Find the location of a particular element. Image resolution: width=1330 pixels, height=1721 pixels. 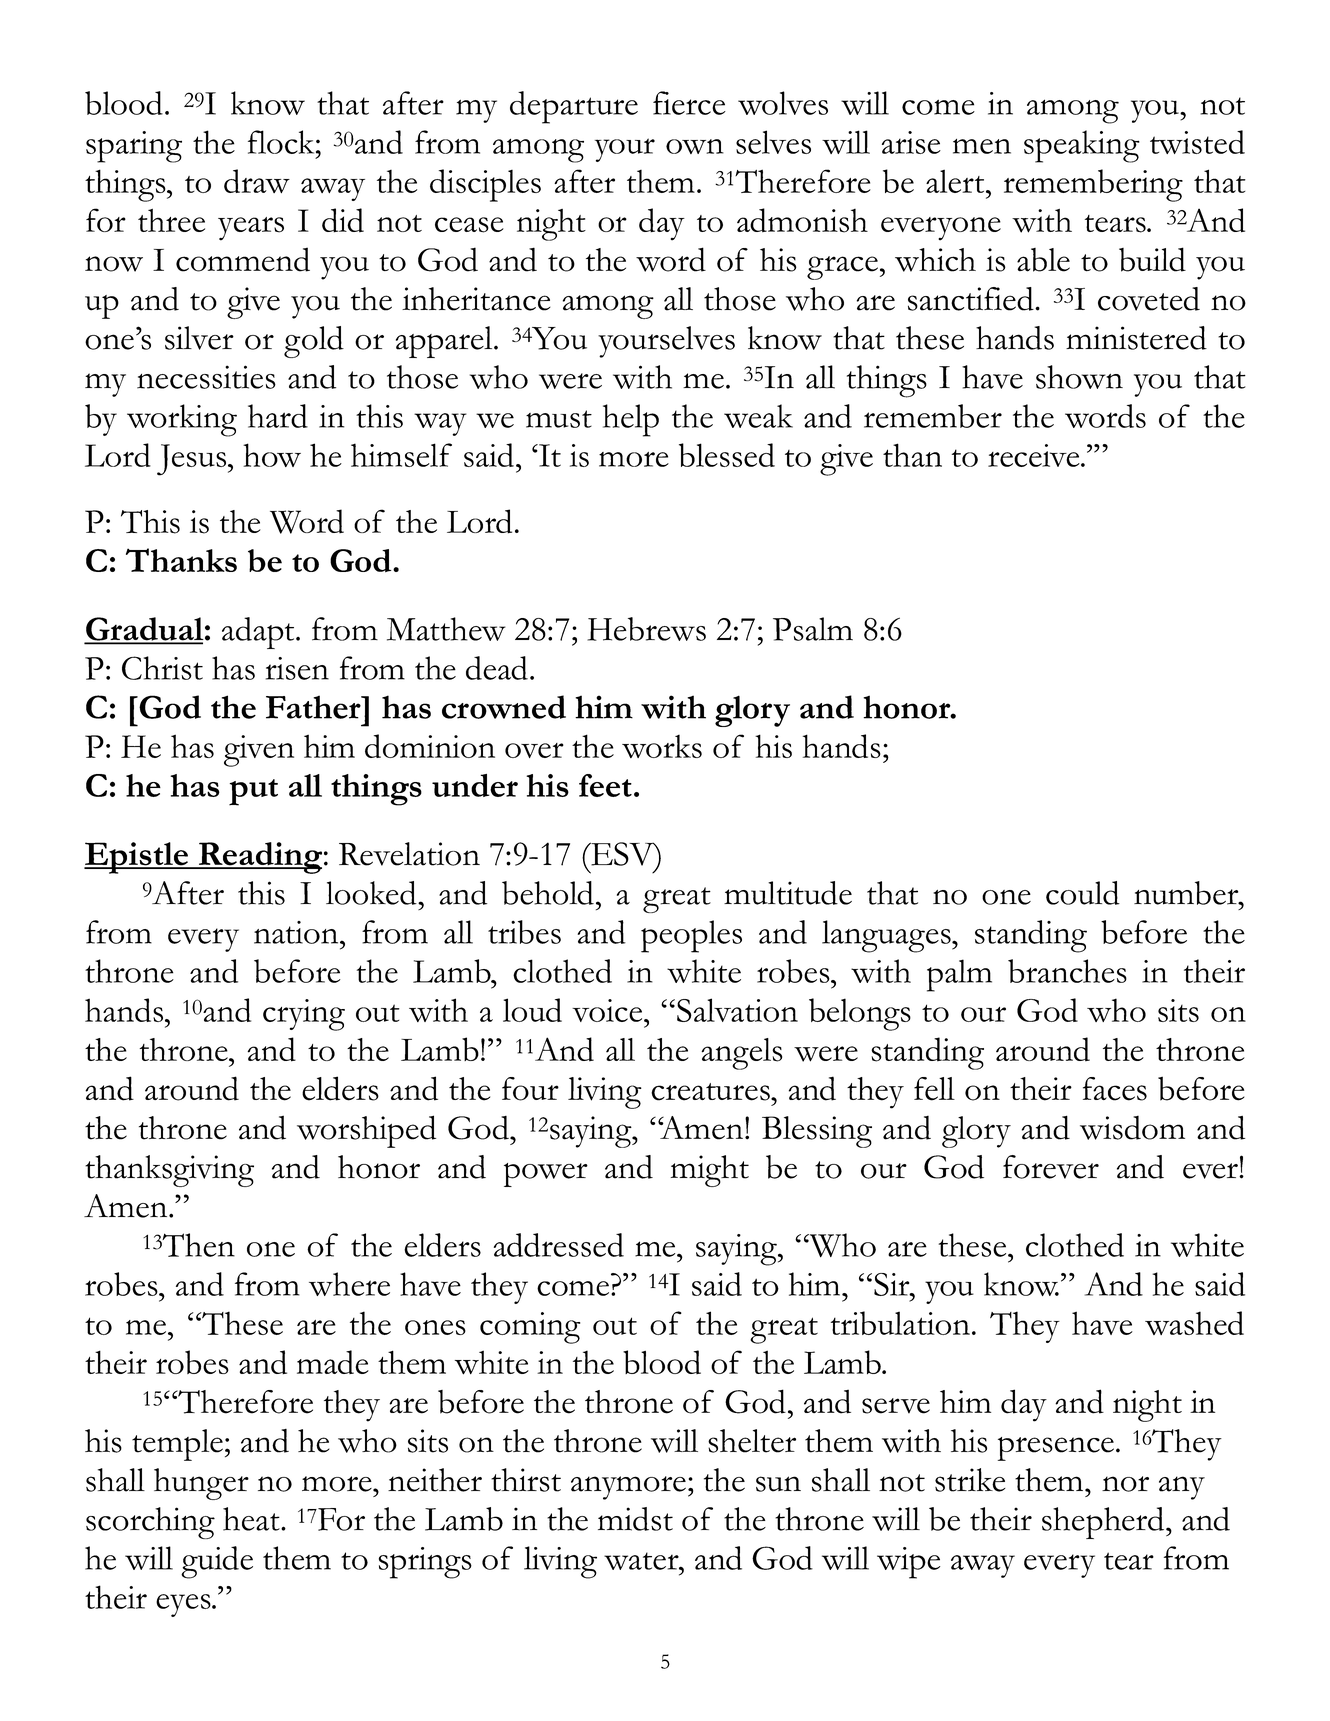

where is located at coordinates (349, 1284).
